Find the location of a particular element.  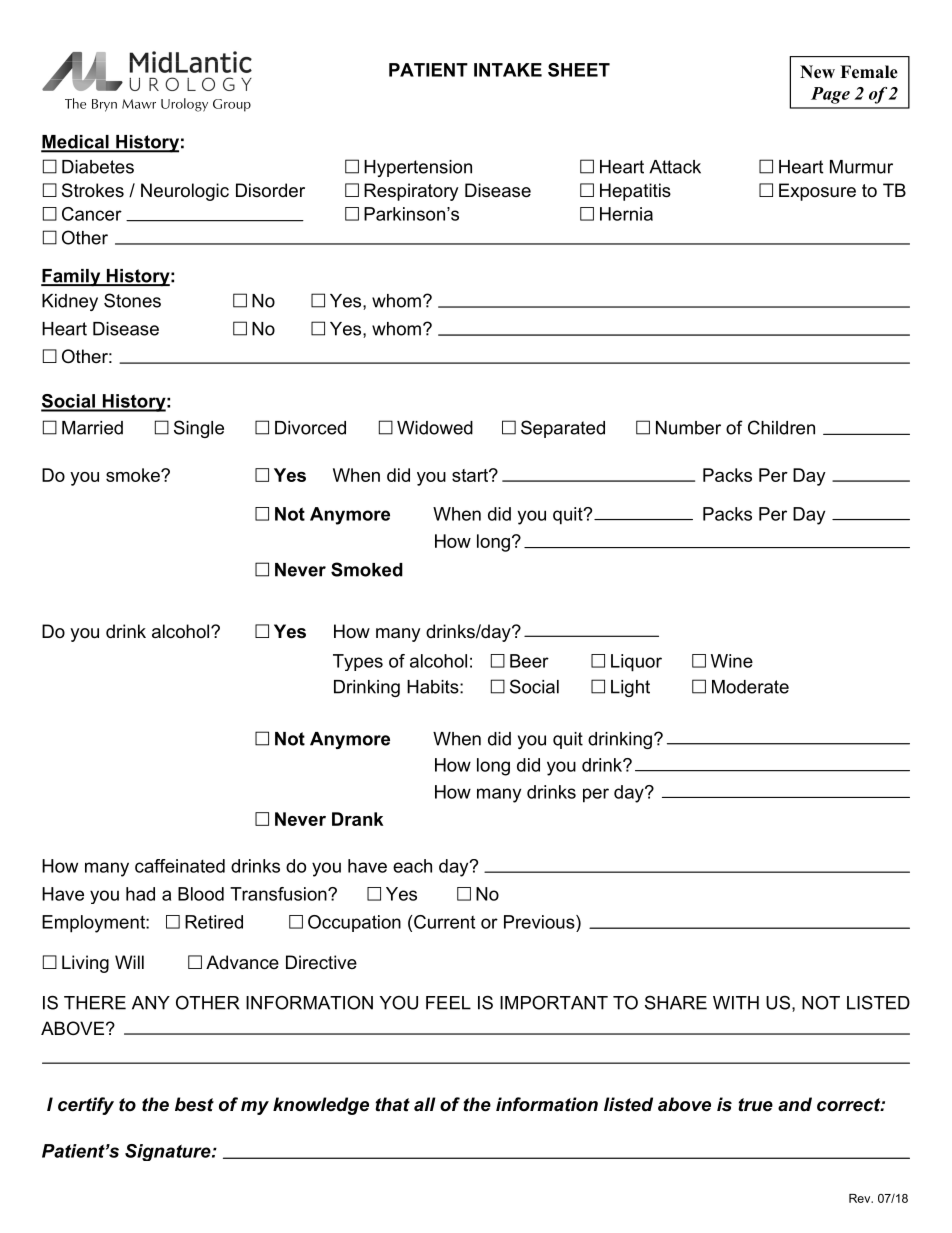

best is located at coordinates (194, 1104).
